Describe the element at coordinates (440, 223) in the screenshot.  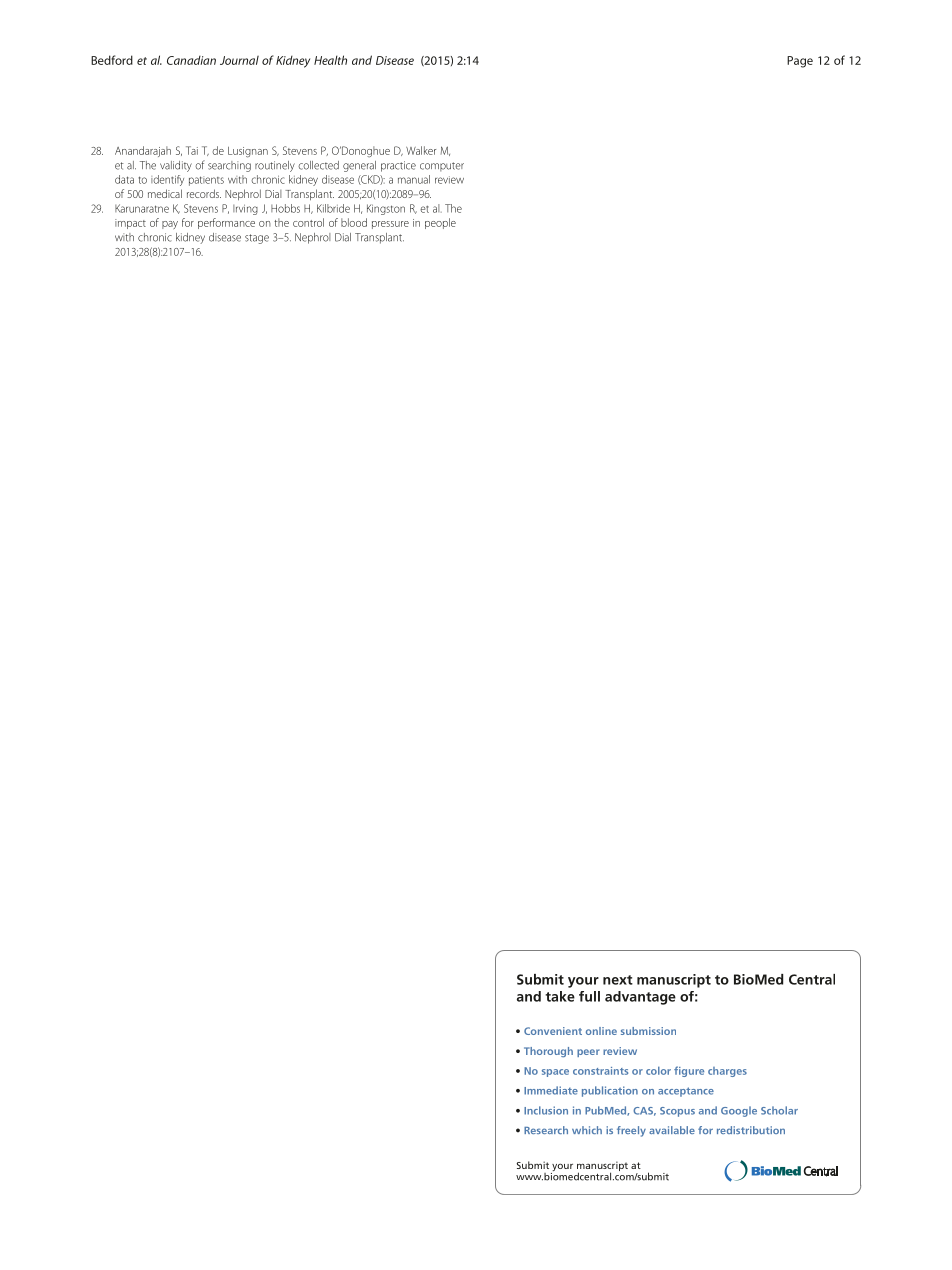
I see `people` at that location.
